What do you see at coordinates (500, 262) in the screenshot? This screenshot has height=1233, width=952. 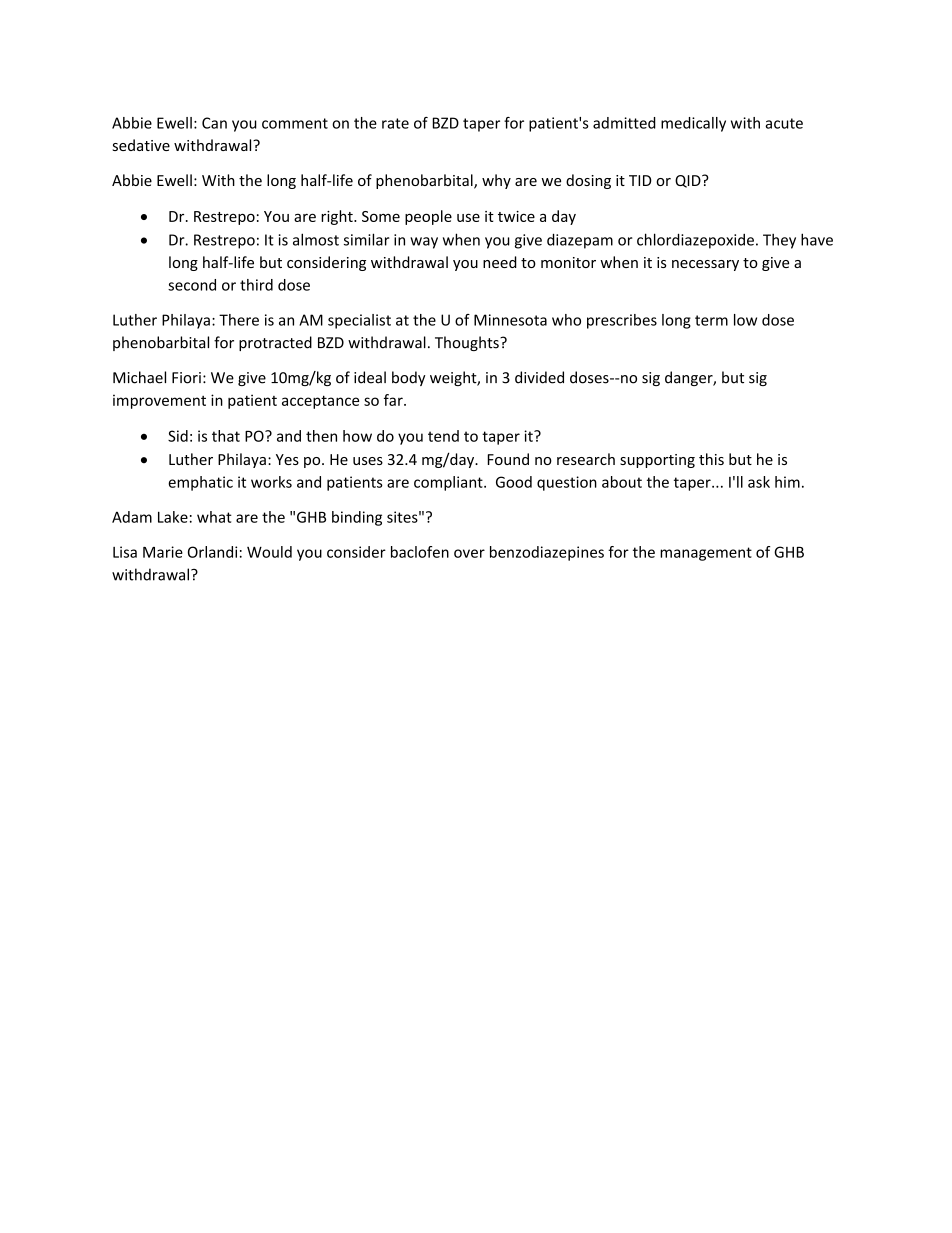 I see `need` at bounding box center [500, 262].
